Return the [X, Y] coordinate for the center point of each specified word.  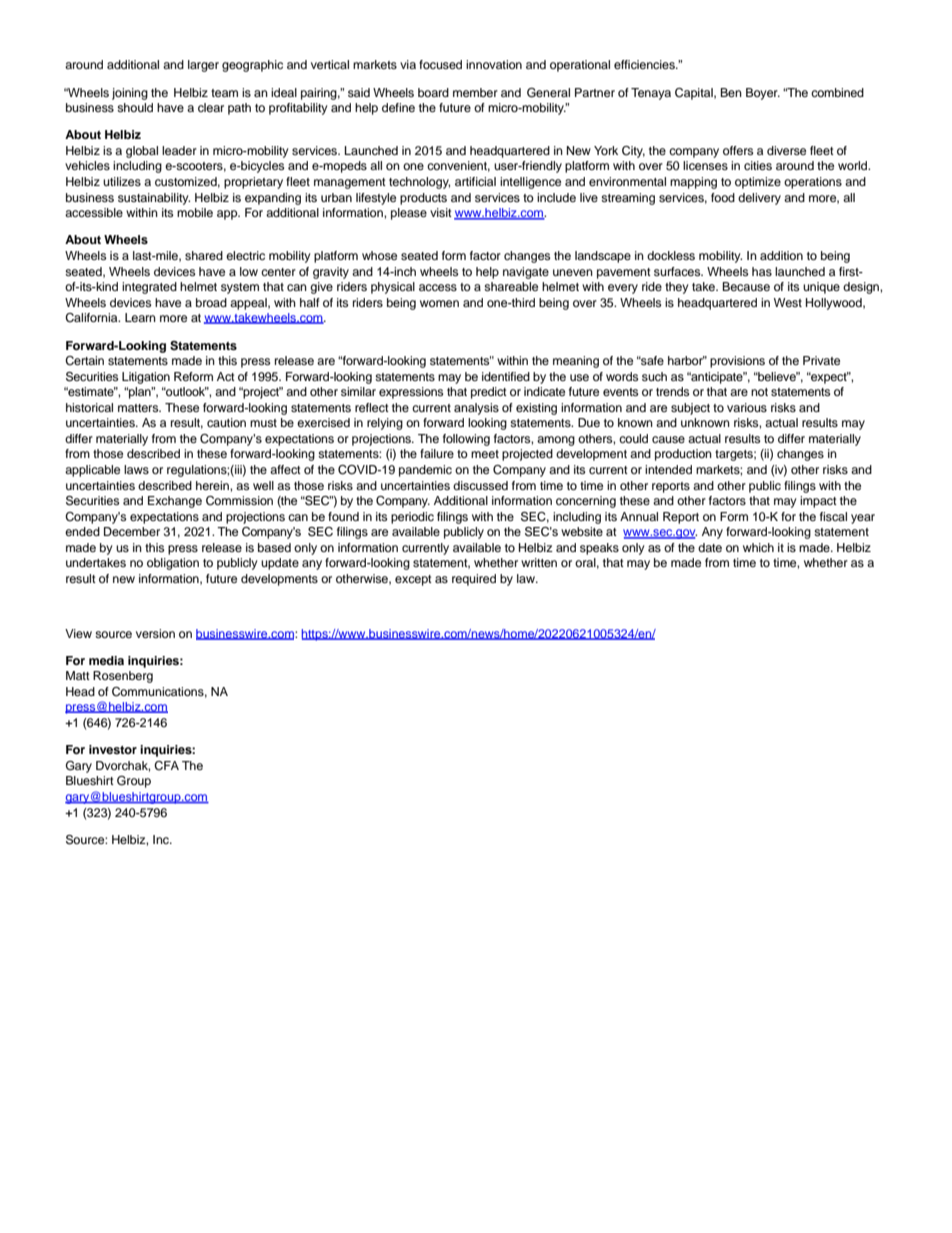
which [758, 547]
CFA [166, 766]
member [475, 92]
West [788, 302]
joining [130, 94]
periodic [412, 518]
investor [113, 749]
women [439, 303]
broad [211, 302]
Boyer [763, 94]
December [132, 531]
